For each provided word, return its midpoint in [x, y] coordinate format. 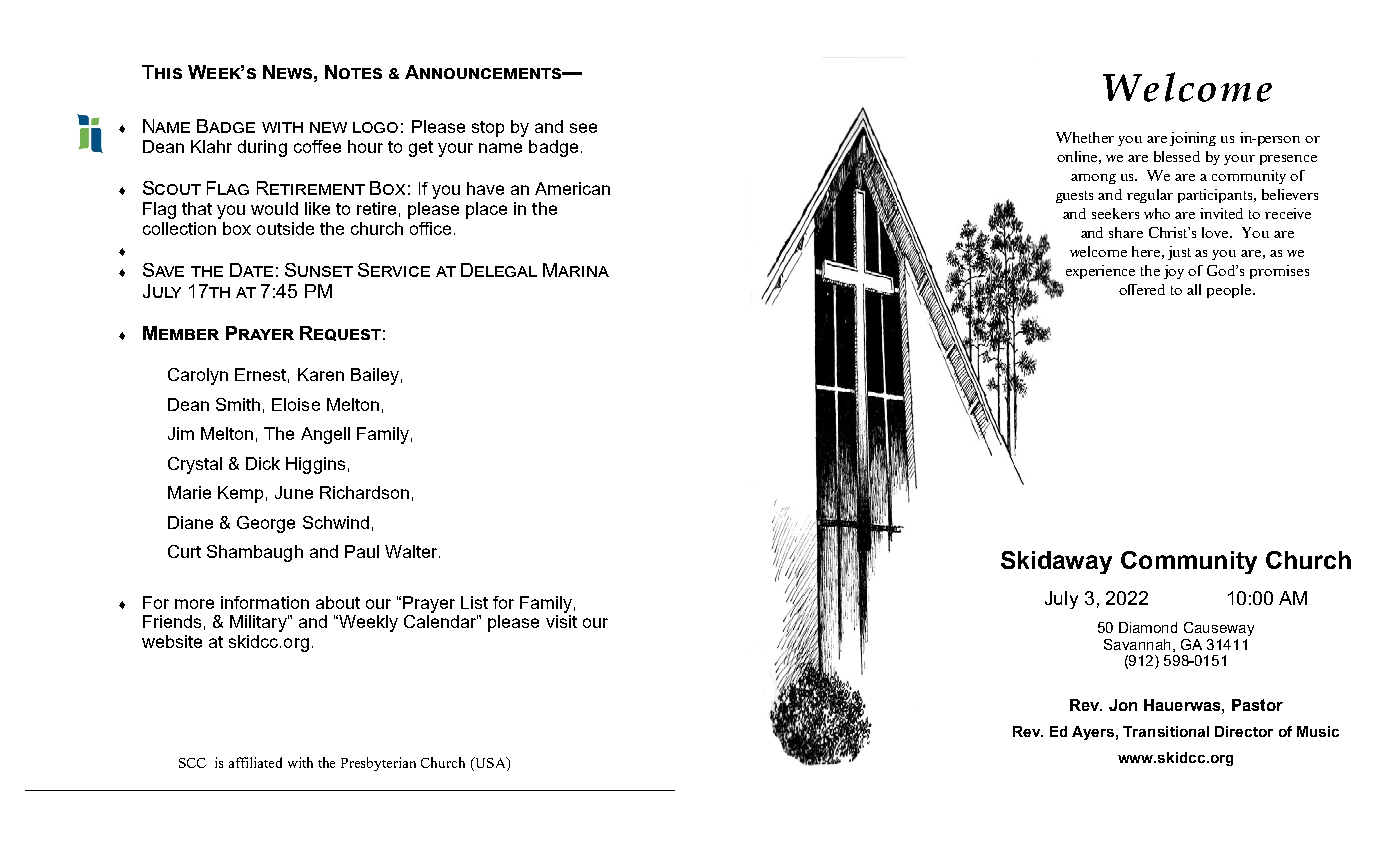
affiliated [255, 762]
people [1230, 291]
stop [488, 129]
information [265, 602]
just [1179, 253]
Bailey [375, 376]
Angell [325, 435]
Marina [576, 270]
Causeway [1219, 629]
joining [1193, 139]
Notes [353, 72]
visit [561, 621]
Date [251, 270]
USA [490, 764]
